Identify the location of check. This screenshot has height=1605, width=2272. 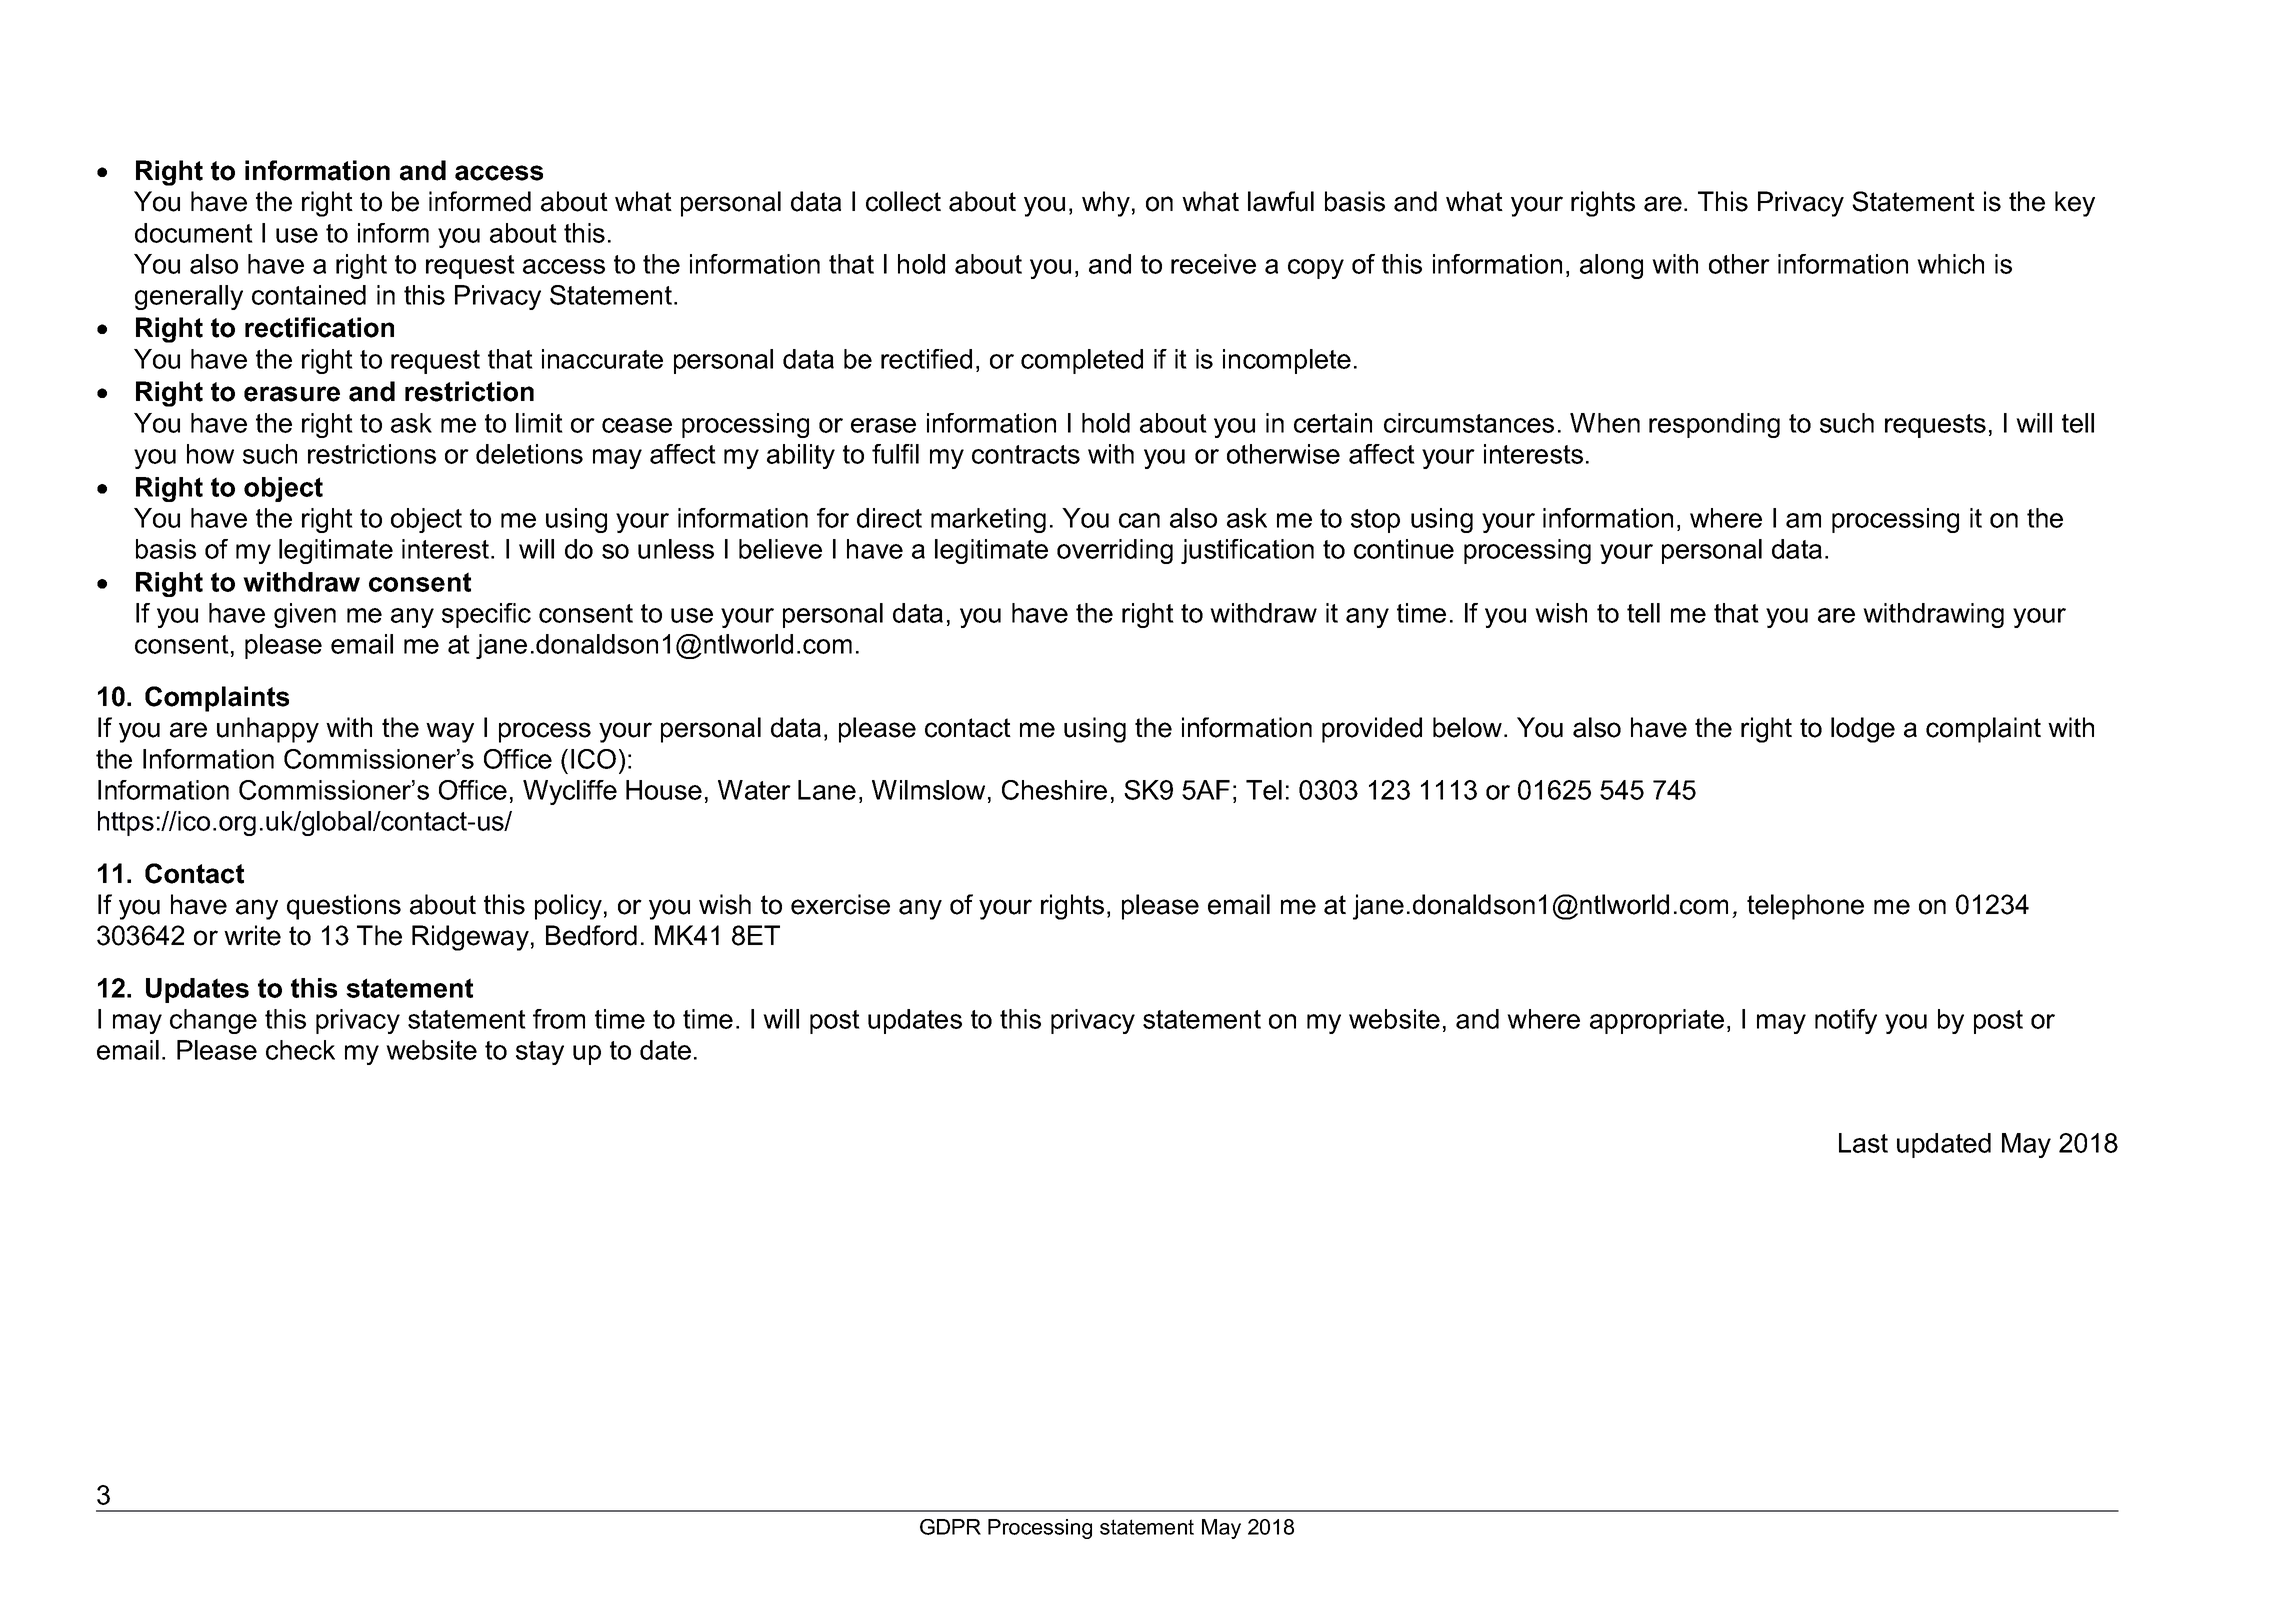
(300, 1050).
